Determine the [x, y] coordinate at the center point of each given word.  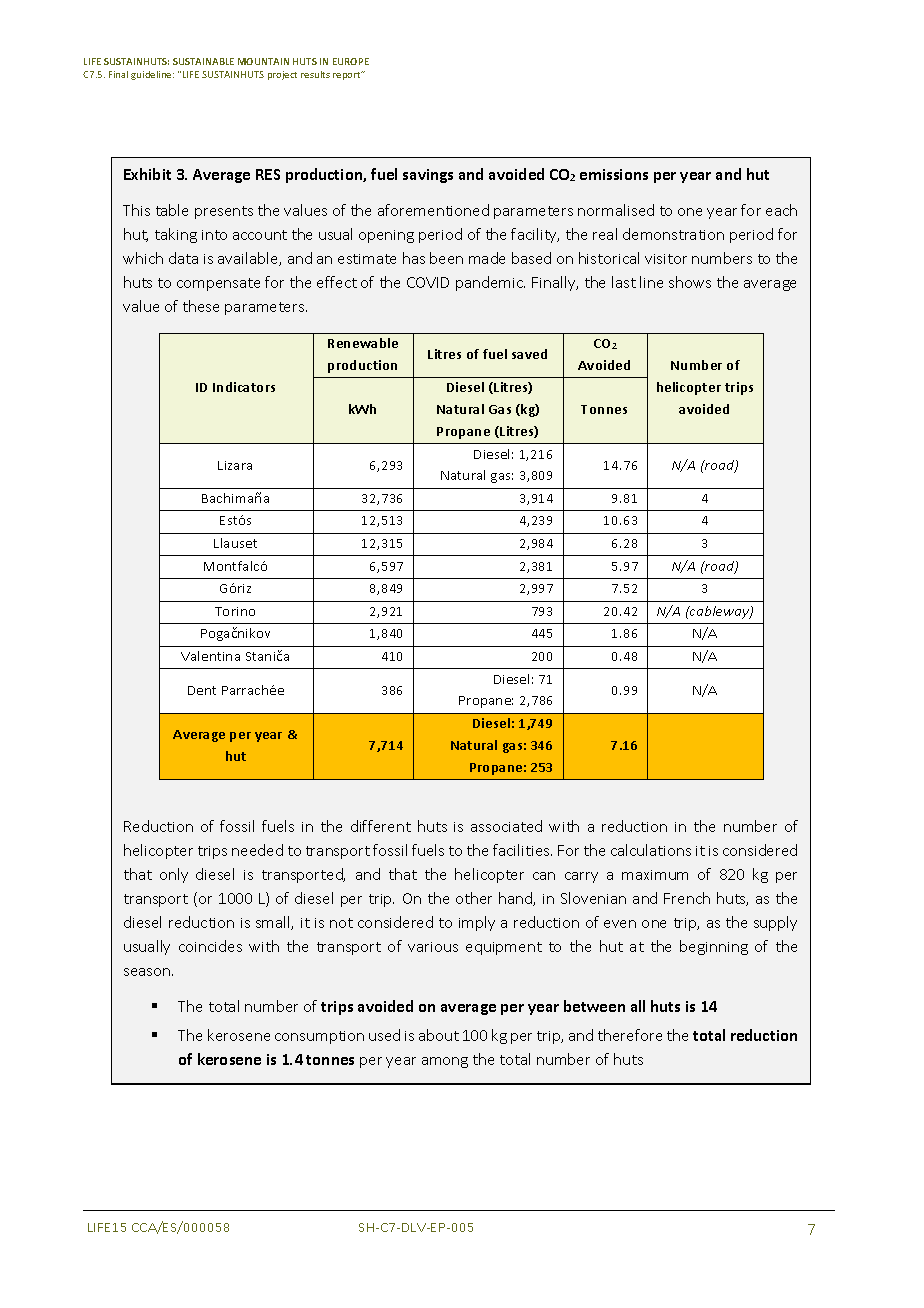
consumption [319, 1037]
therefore [630, 1035]
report [348, 75]
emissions [614, 174]
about [439, 1035]
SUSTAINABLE [203, 61]
